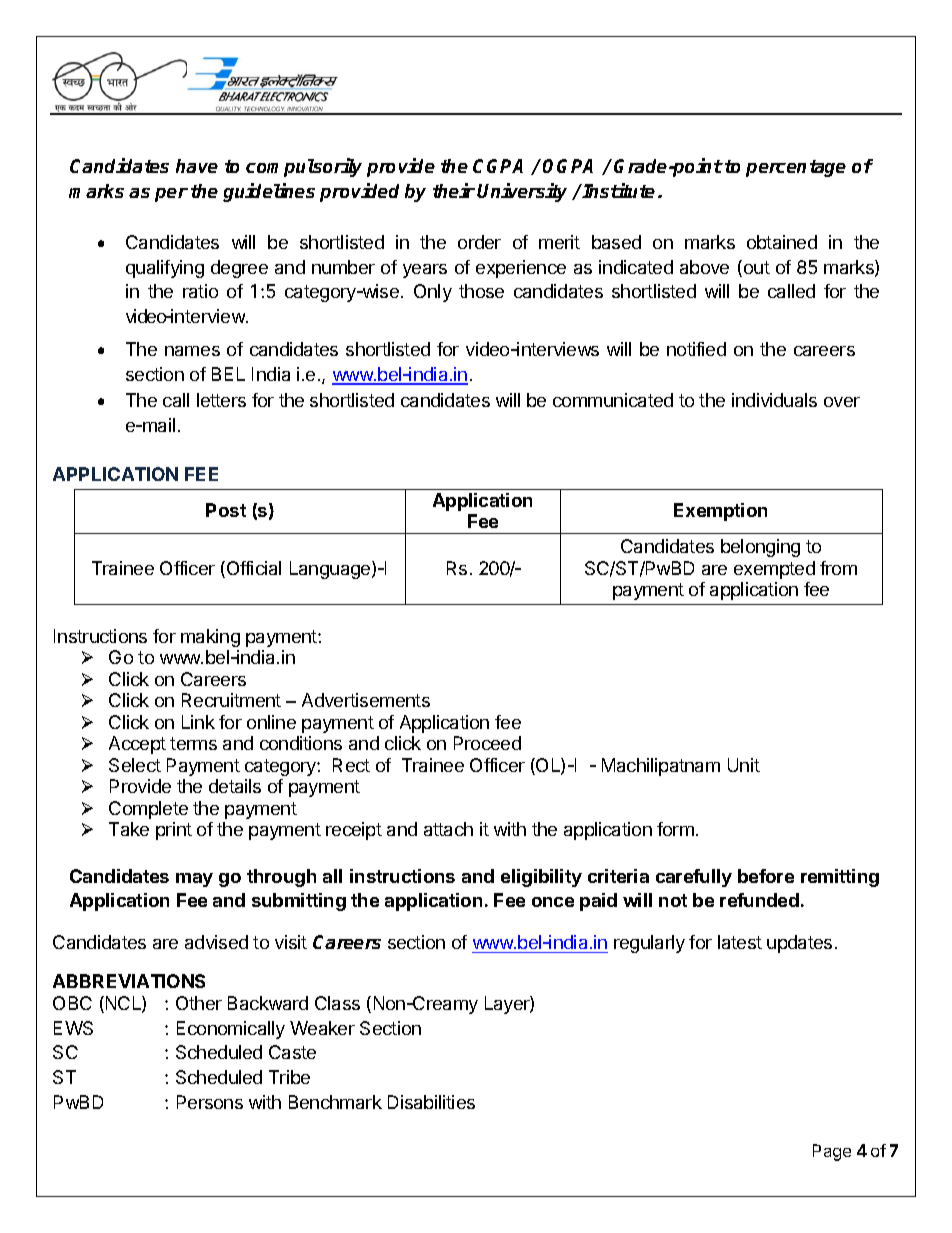  Describe the element at coordinates (448, 829) in the screenshot. I see `attach` at that location.
